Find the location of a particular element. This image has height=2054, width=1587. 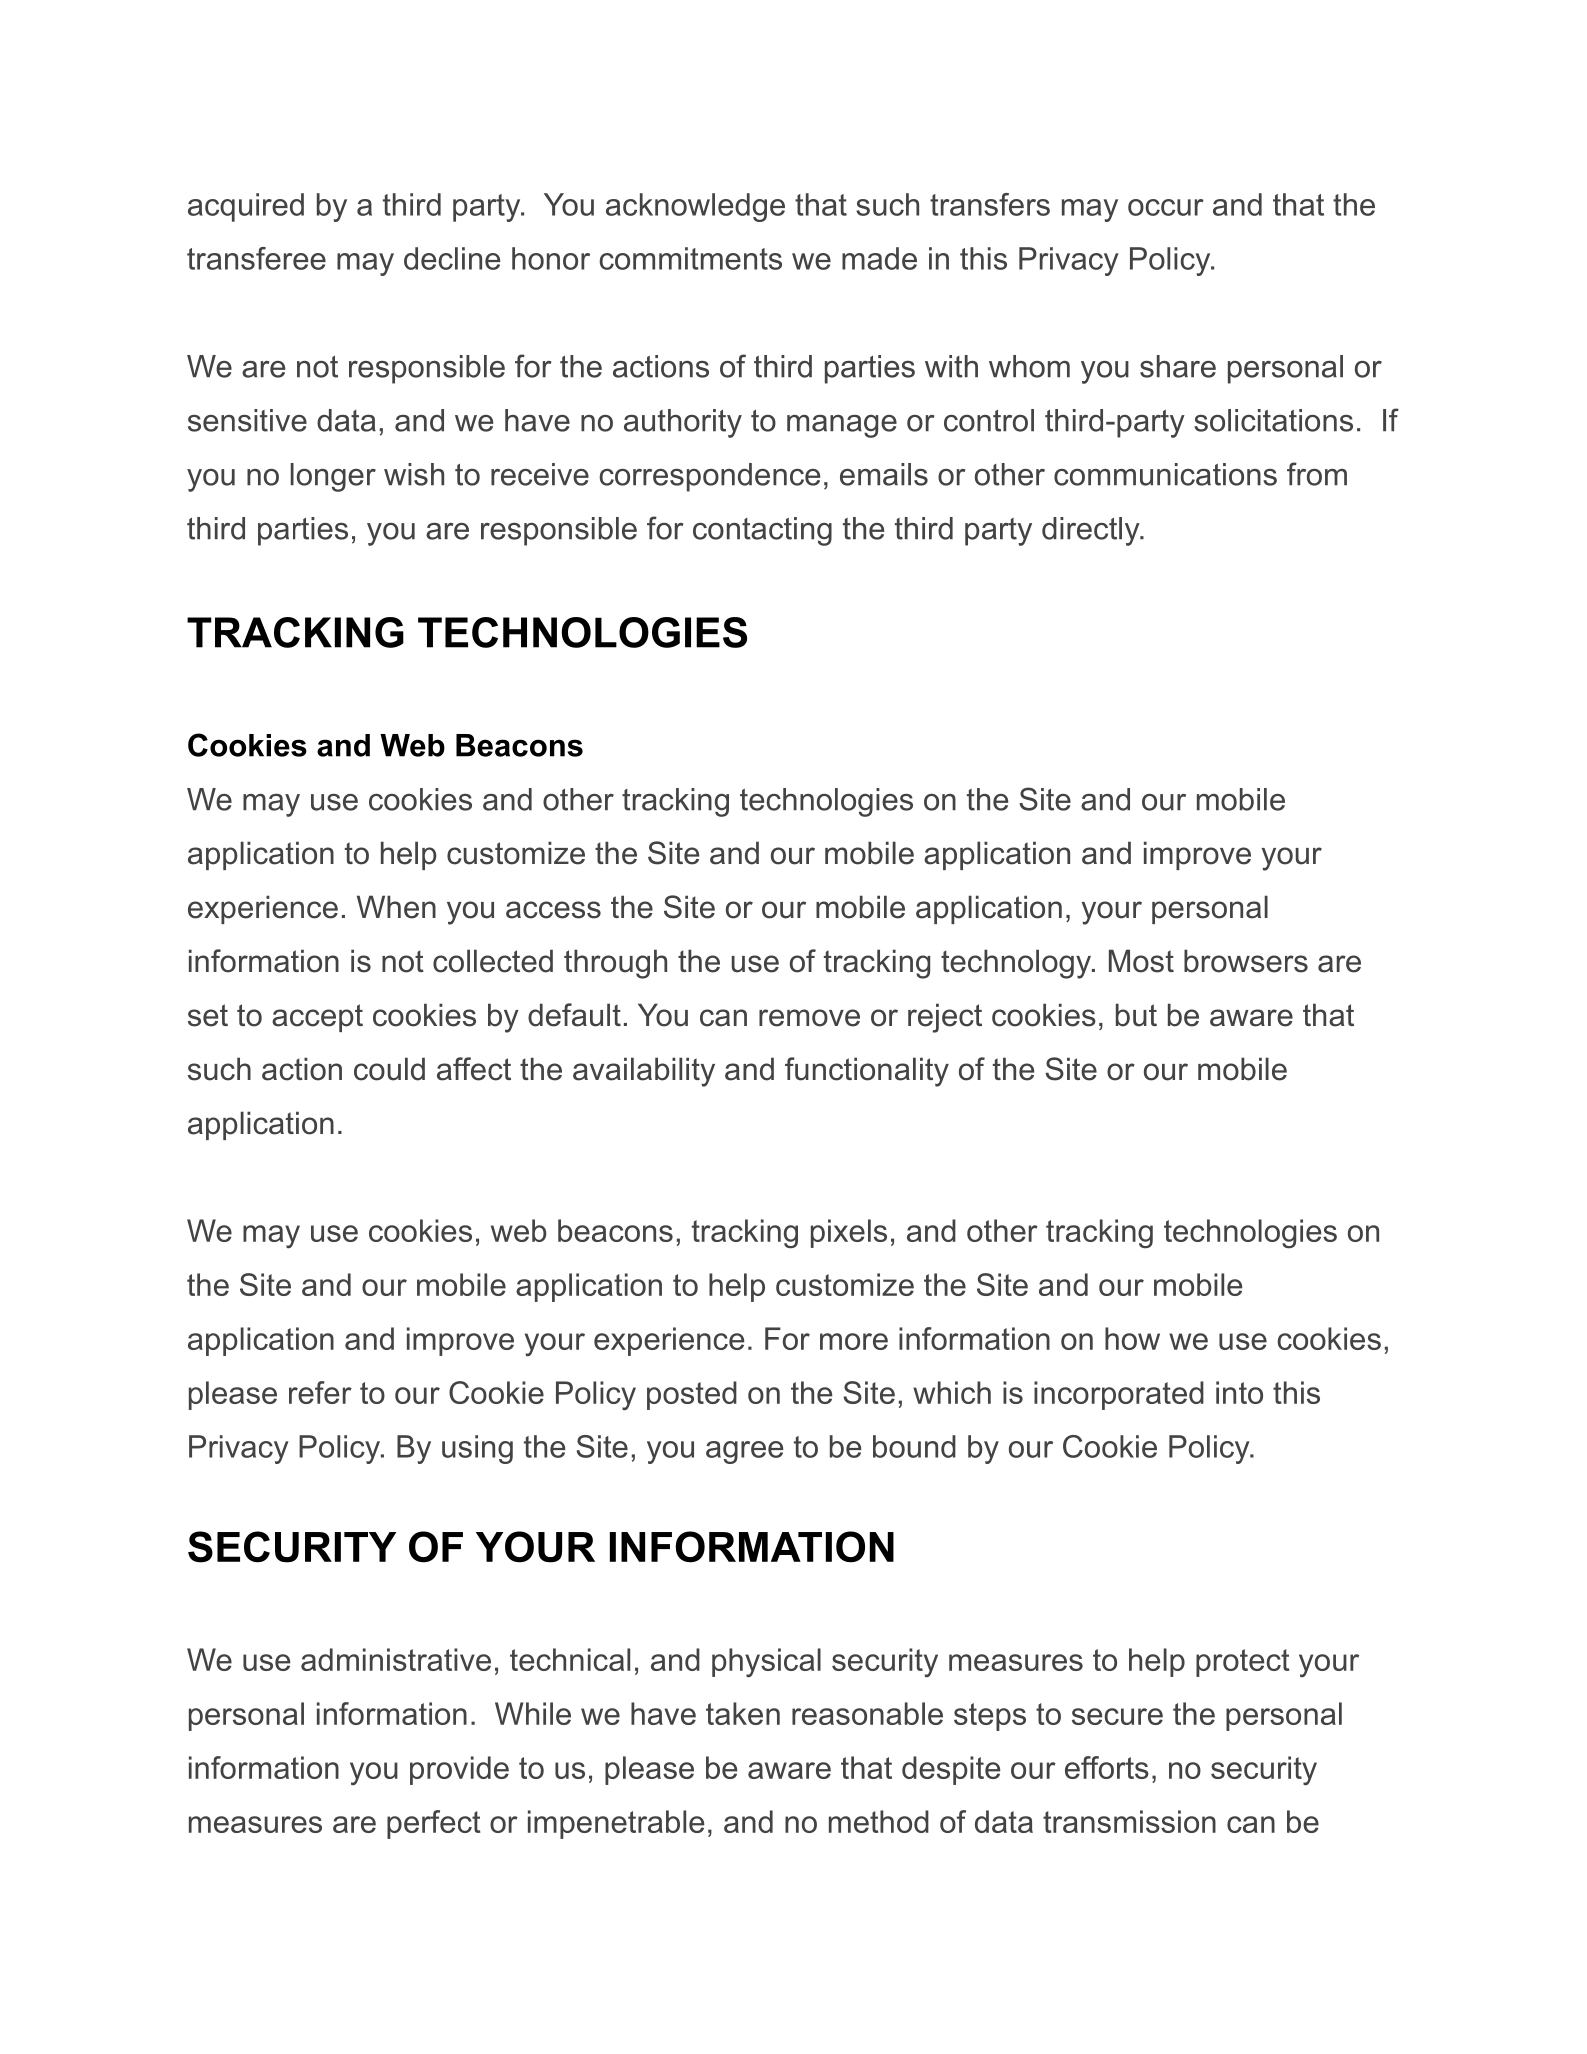

refer is located at coordinates (320, 1392).
